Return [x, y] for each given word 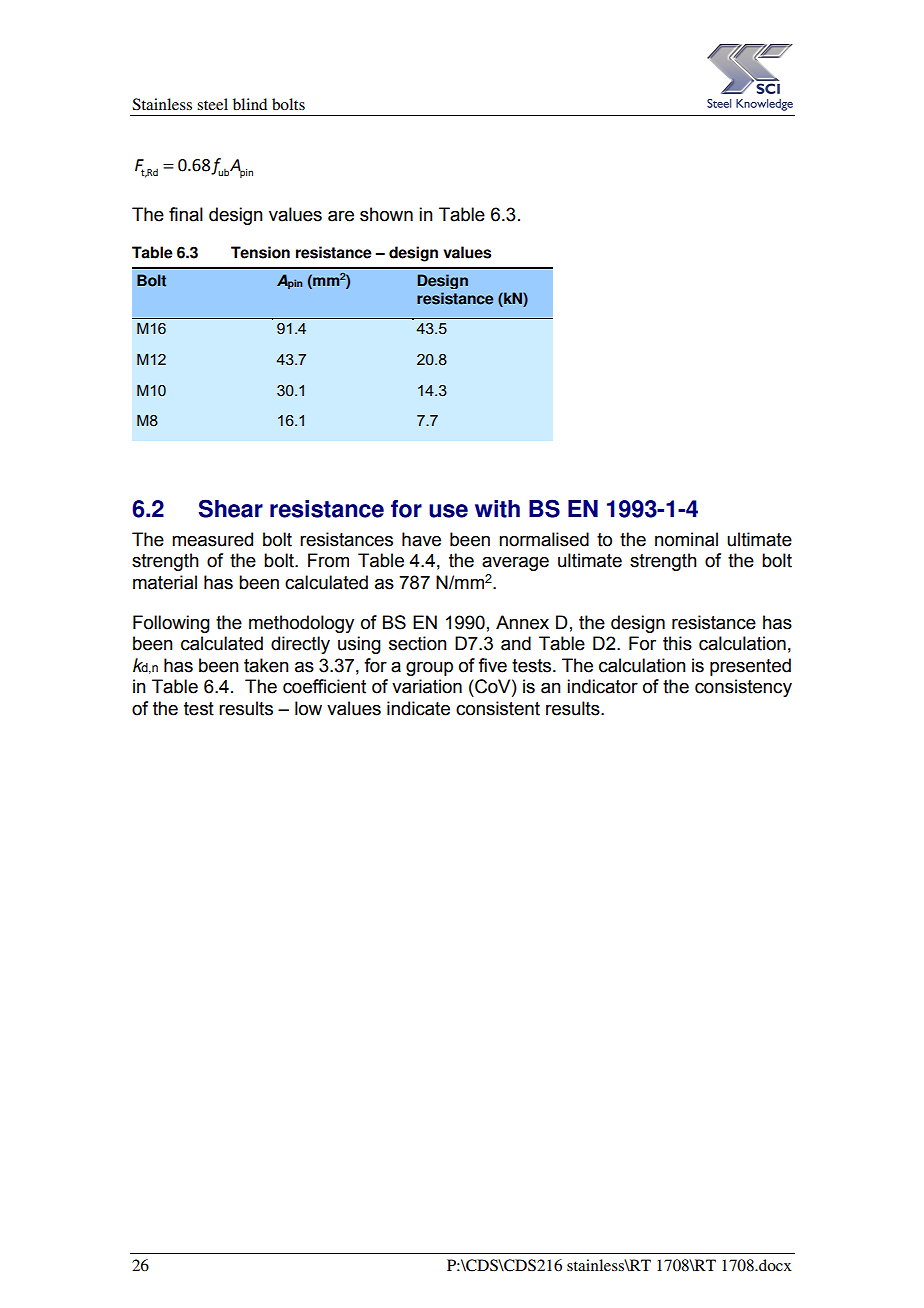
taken [266, 665]
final [186, 214]
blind [250, 104]
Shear [231, 508]
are [341, 216]
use [448, 511]
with [497, 509]
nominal [686, 539]
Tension [260, 252]
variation [427, 686]
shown [386, 214]
